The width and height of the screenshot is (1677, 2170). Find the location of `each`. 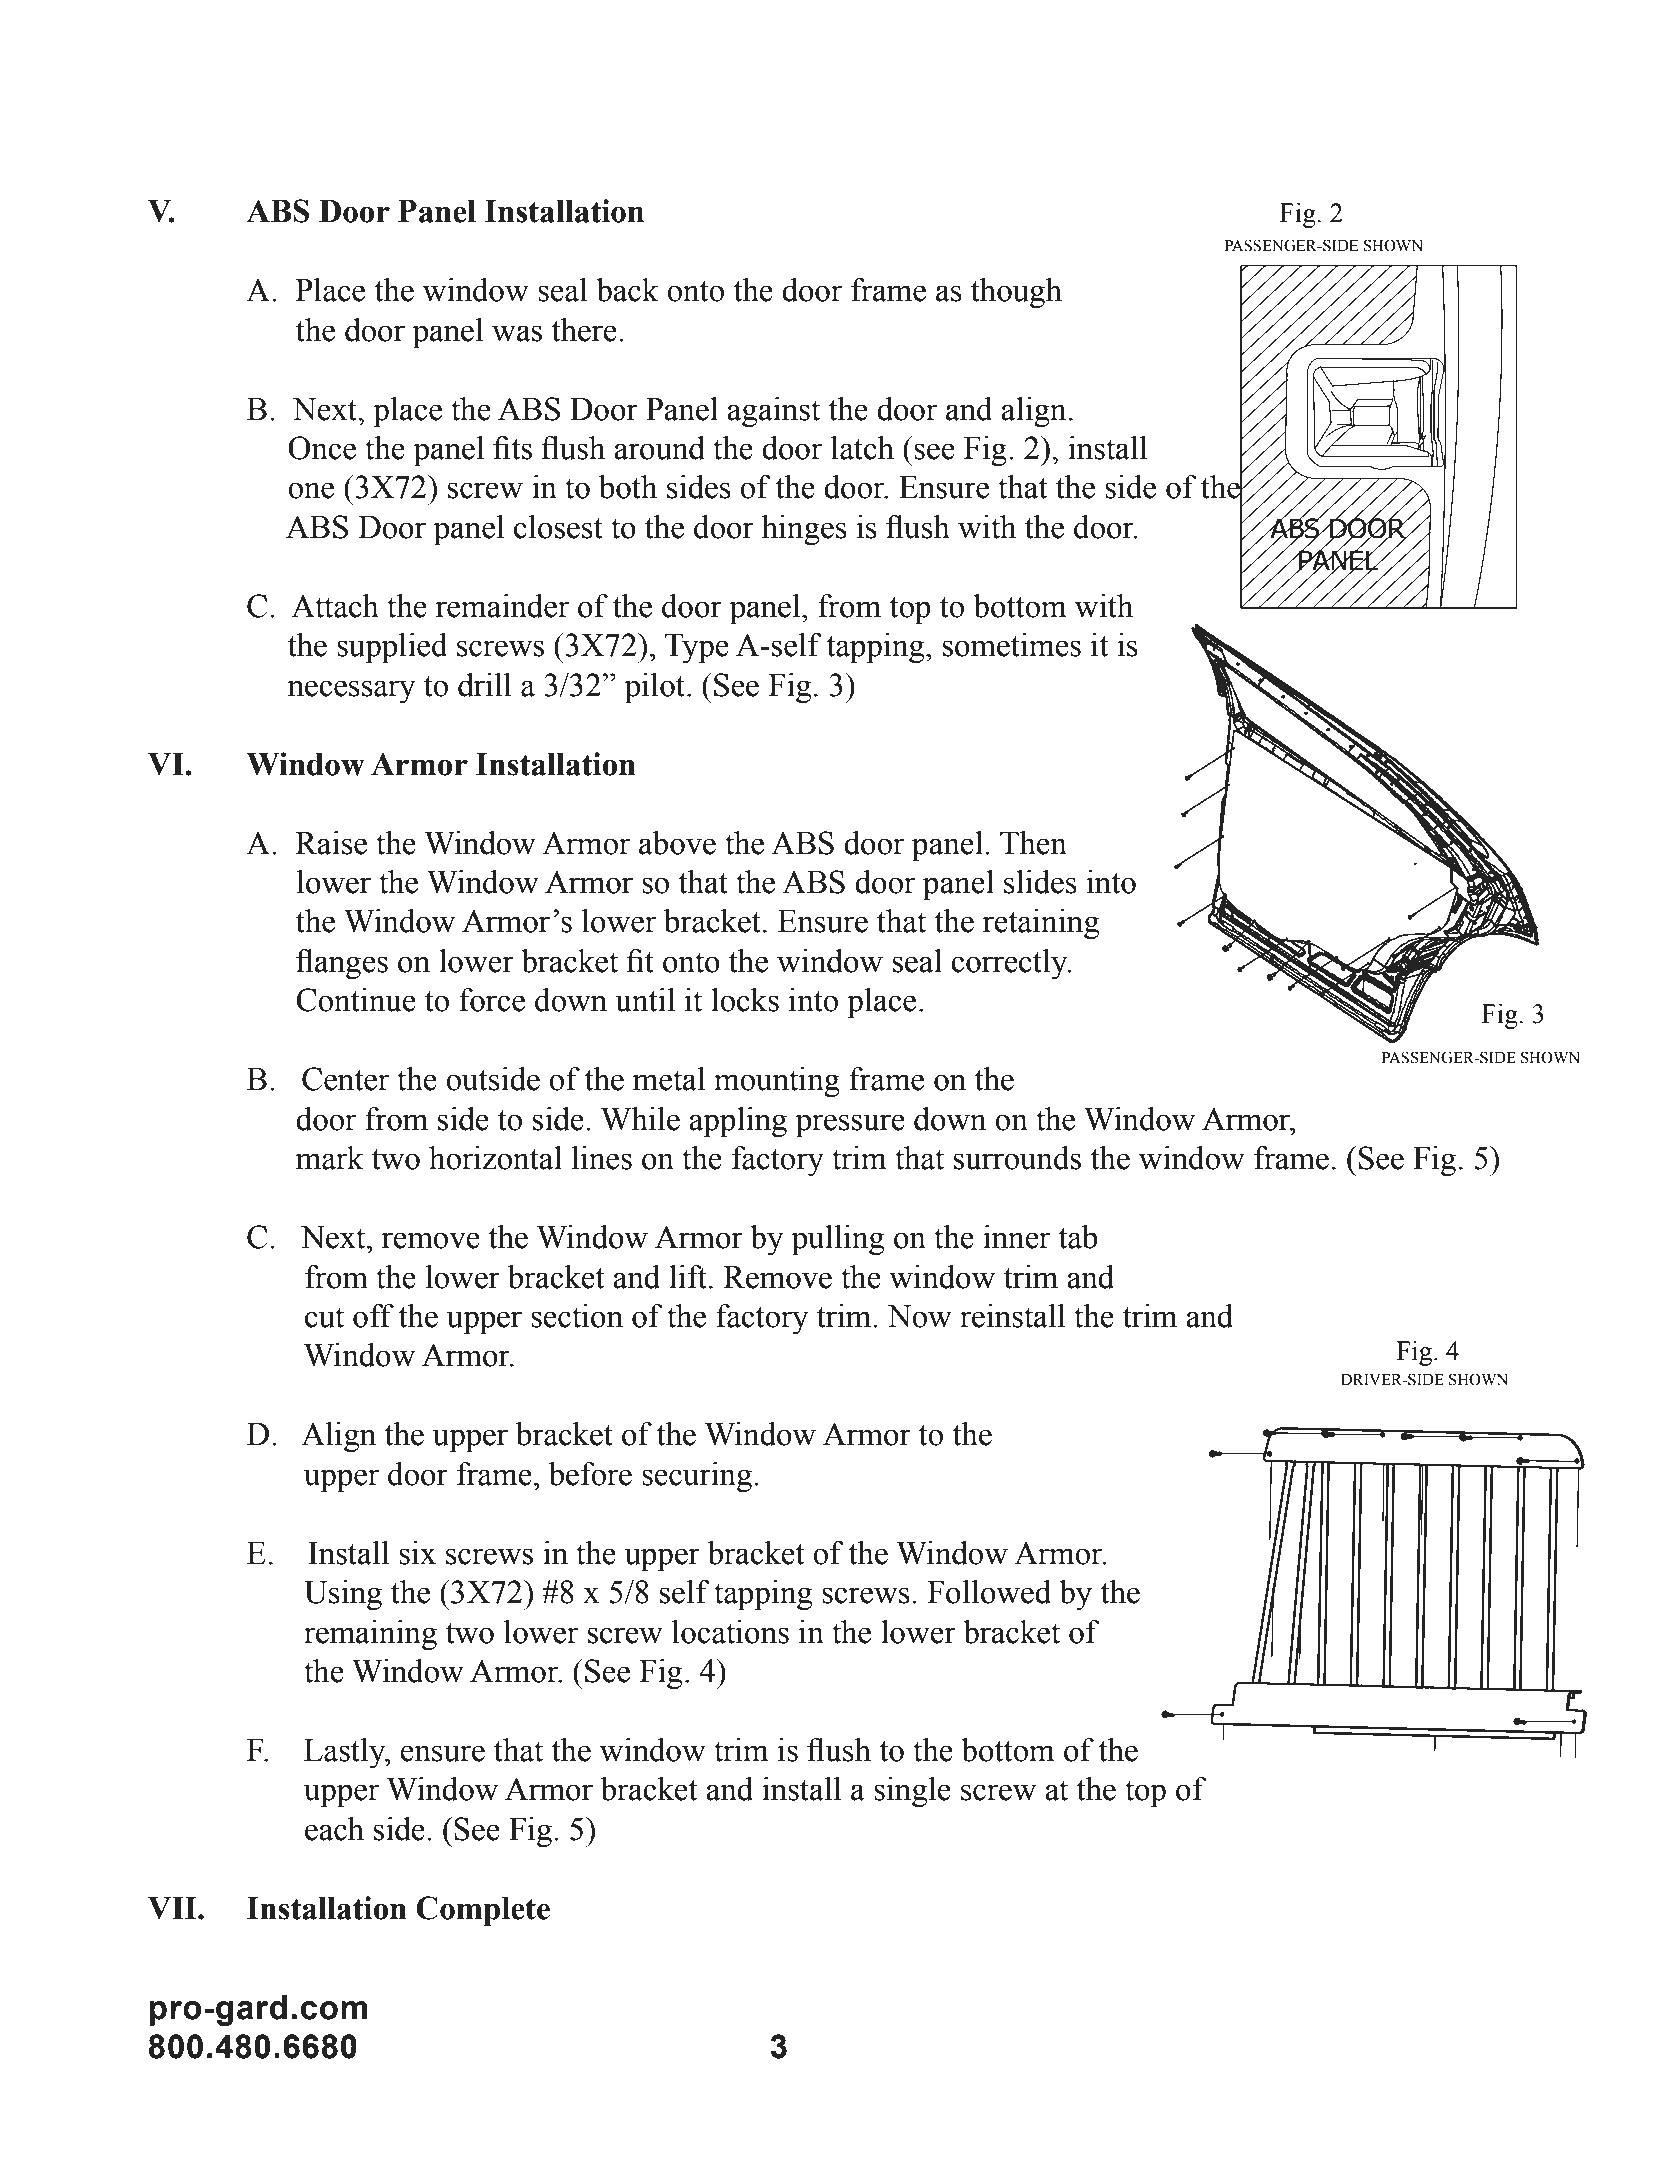

each is located at coordinates (334, 1829).
